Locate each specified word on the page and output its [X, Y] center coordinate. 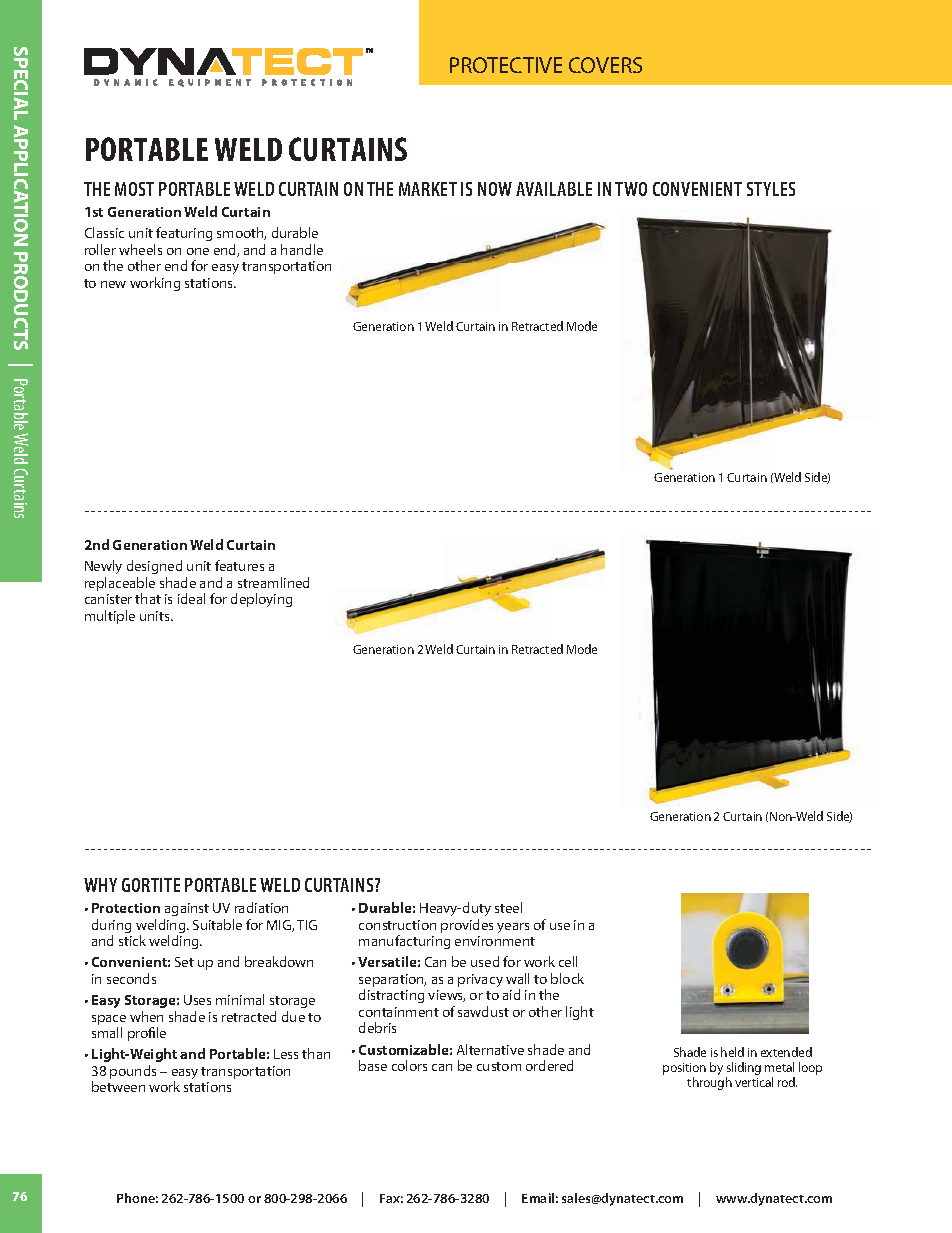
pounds [133, 1072]
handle [302, 249]
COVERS [605, 65]
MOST [134, 189]
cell [568, 961]
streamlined [273, 582]
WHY [100, 885]
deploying [261, 600]
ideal [191, 598]
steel [508, 907]
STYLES [771, 189]
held [732, 1052]
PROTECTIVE [506, 65]
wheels [140, 249]
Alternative [490, 1049]
